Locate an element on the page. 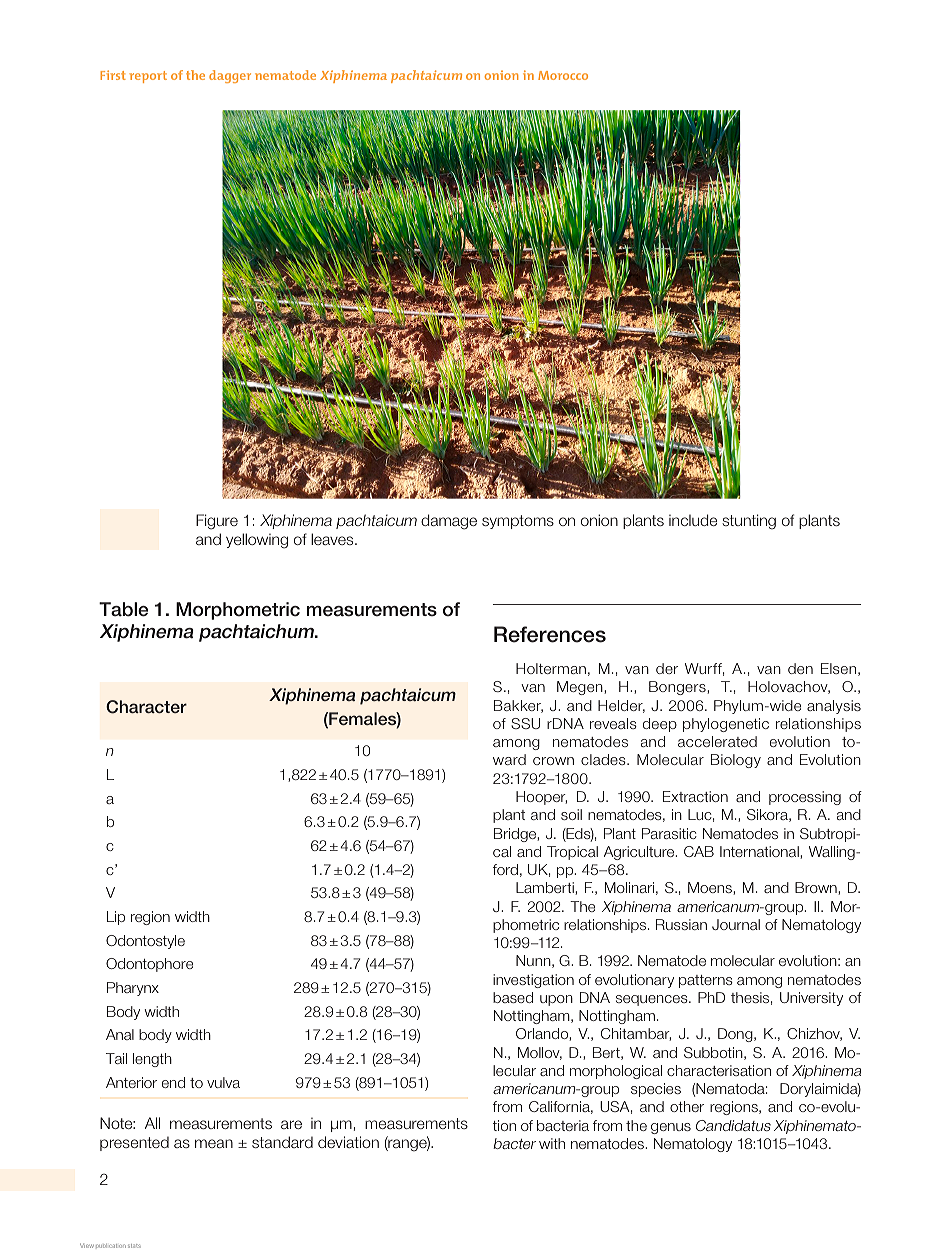 This image has height=1257, width=952. Lip is located at coordinates (116, 918).
